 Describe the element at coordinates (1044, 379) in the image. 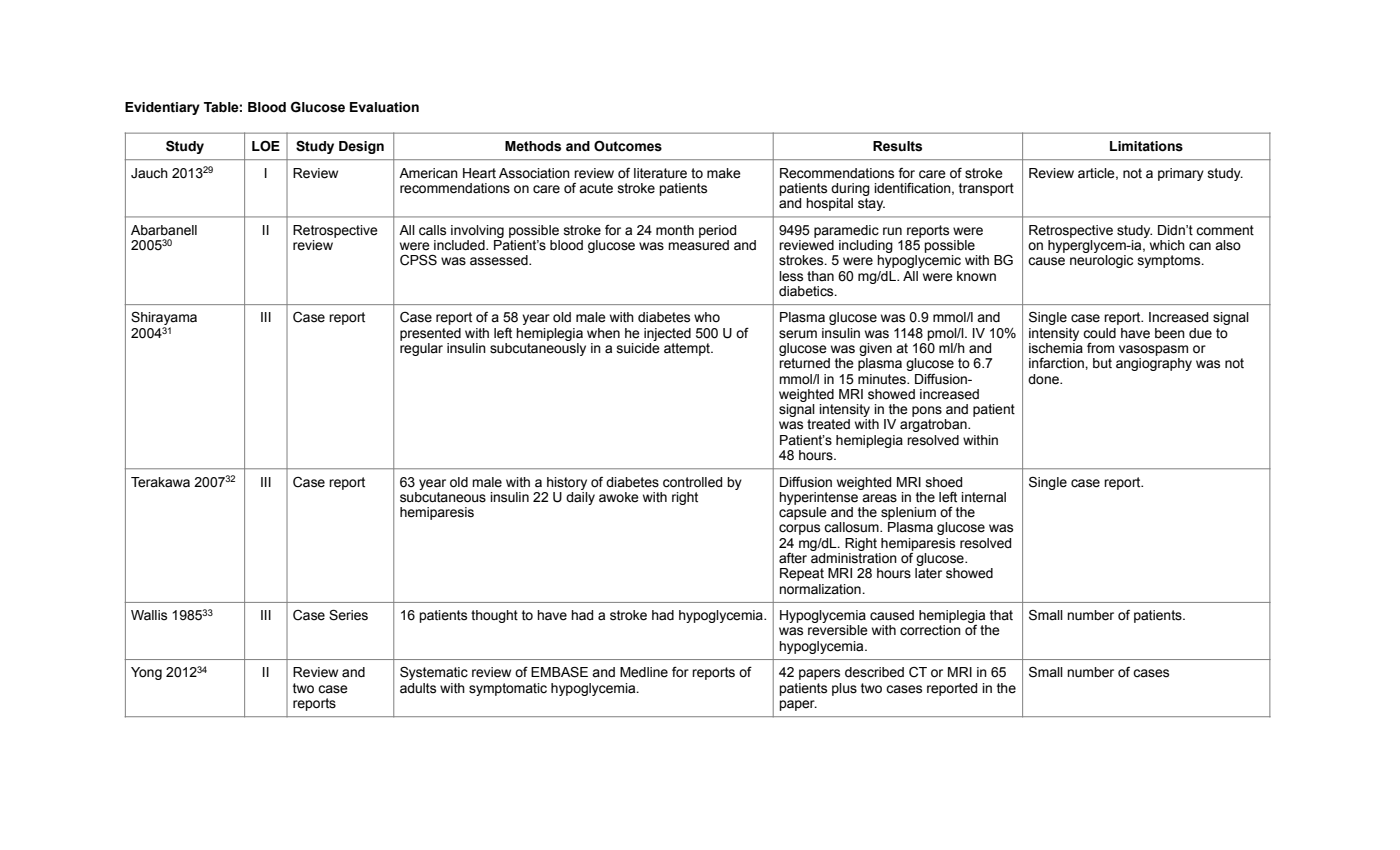

I see `done` at that location.
